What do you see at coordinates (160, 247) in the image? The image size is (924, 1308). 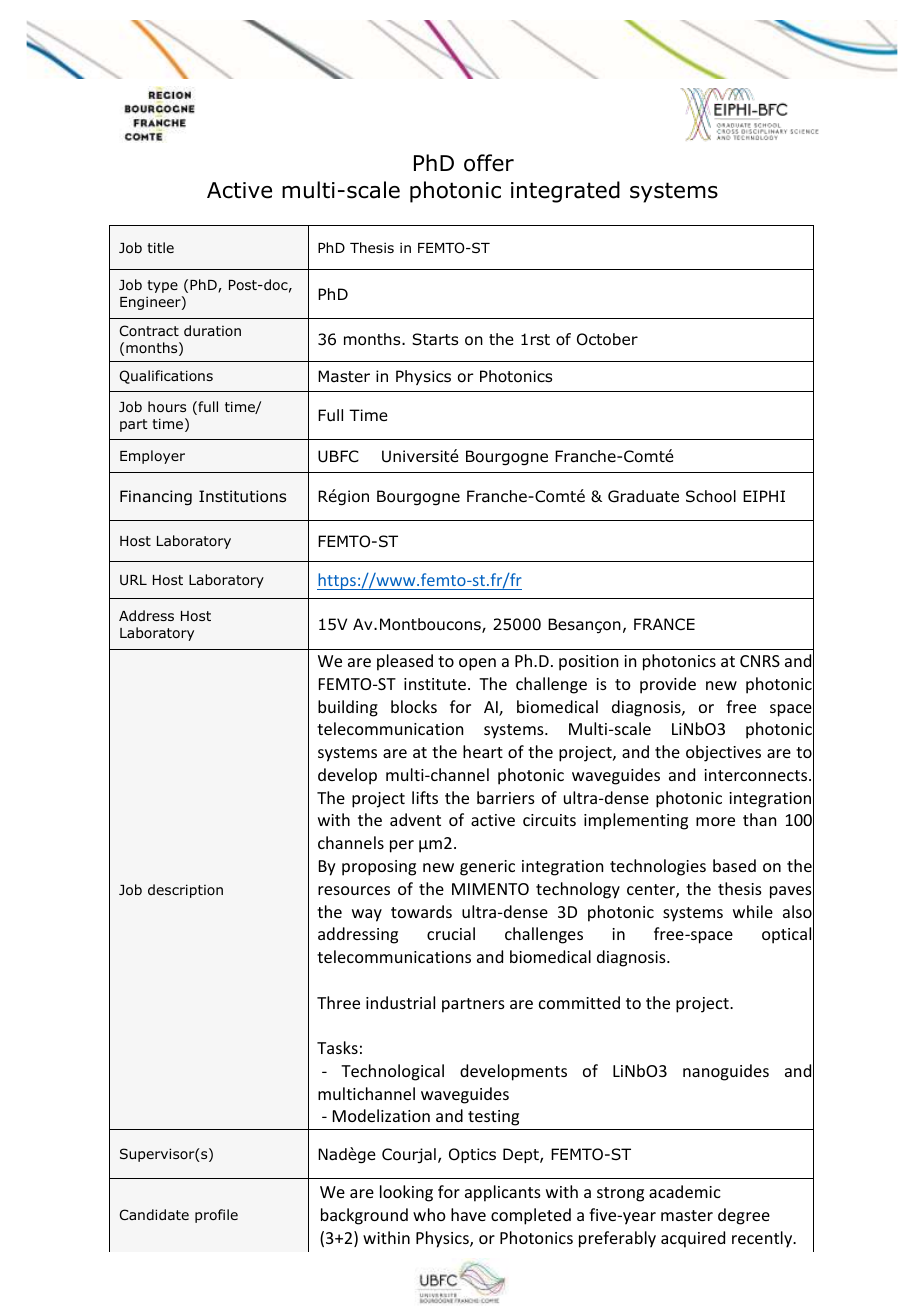 I see `title` at bounding box center [160, 247].
